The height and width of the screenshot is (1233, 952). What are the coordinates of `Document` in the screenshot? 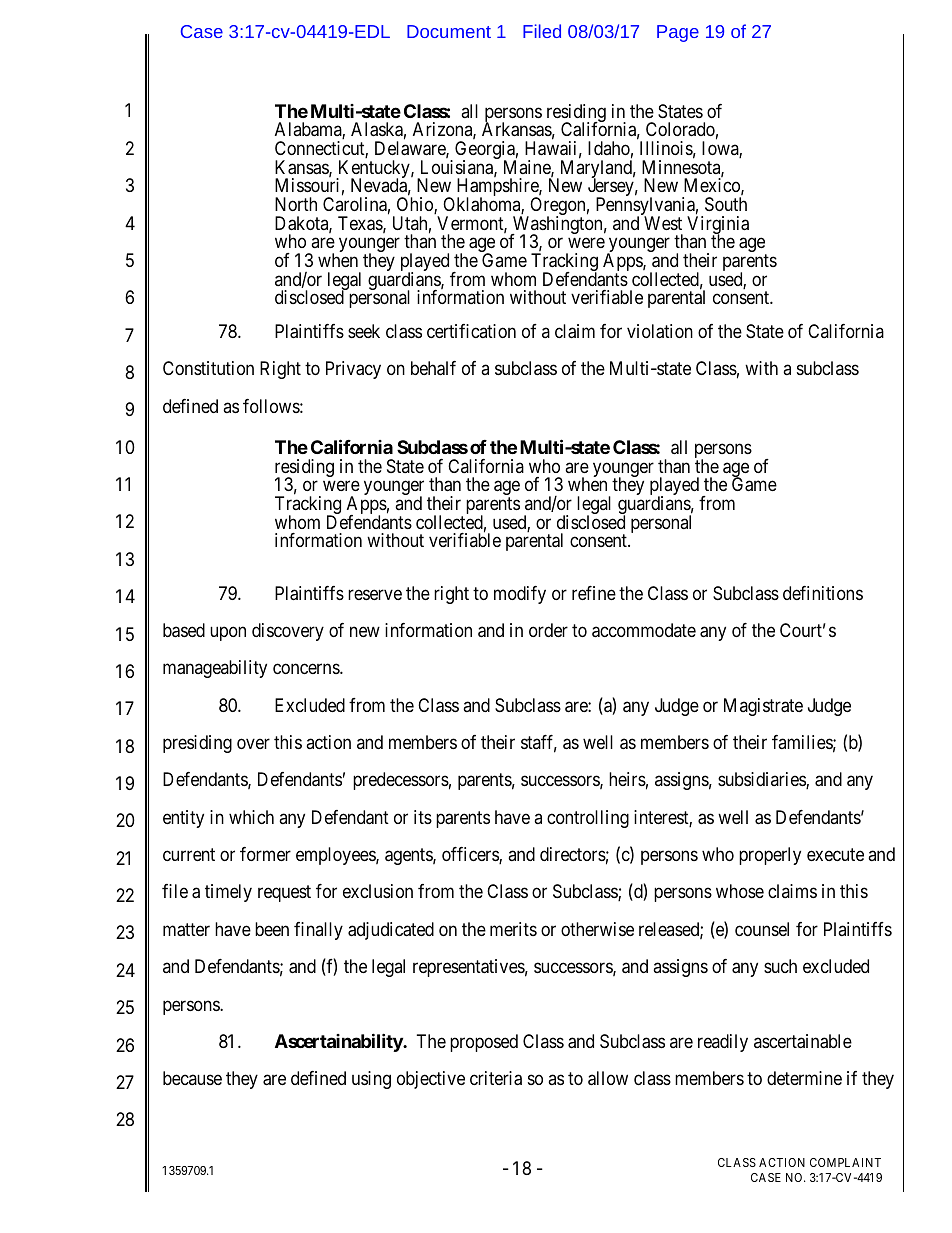 It's located at (449, 31).
